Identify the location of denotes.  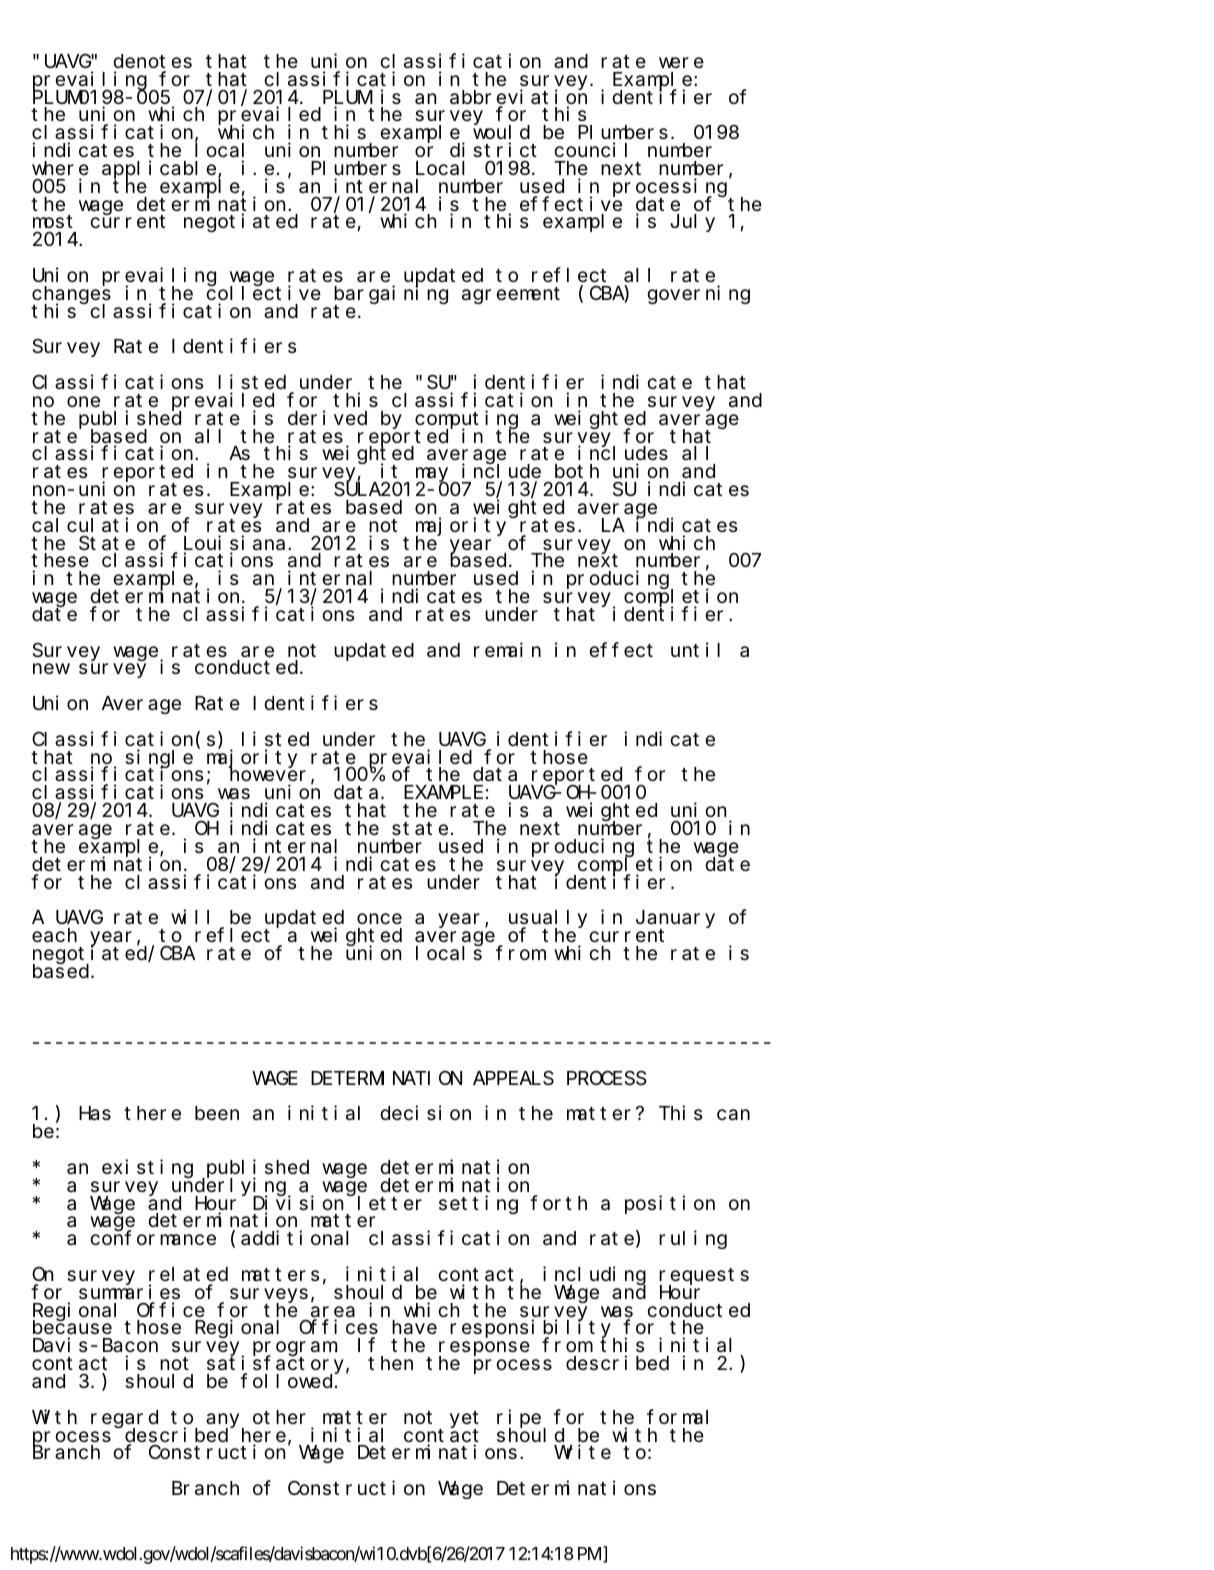
(152, 61).
